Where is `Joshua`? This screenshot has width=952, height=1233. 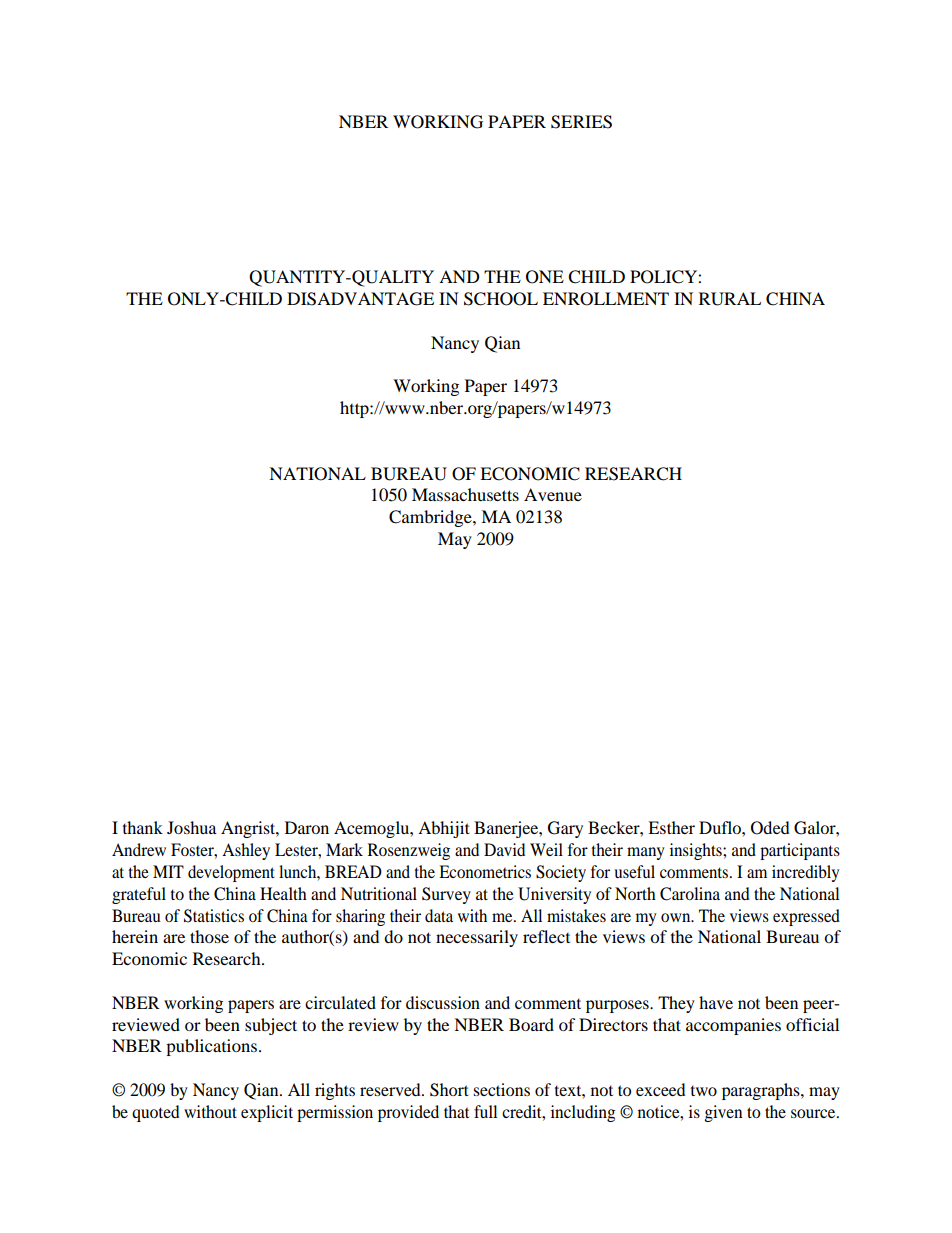
Joshua is located at coordinates (192, 827).
